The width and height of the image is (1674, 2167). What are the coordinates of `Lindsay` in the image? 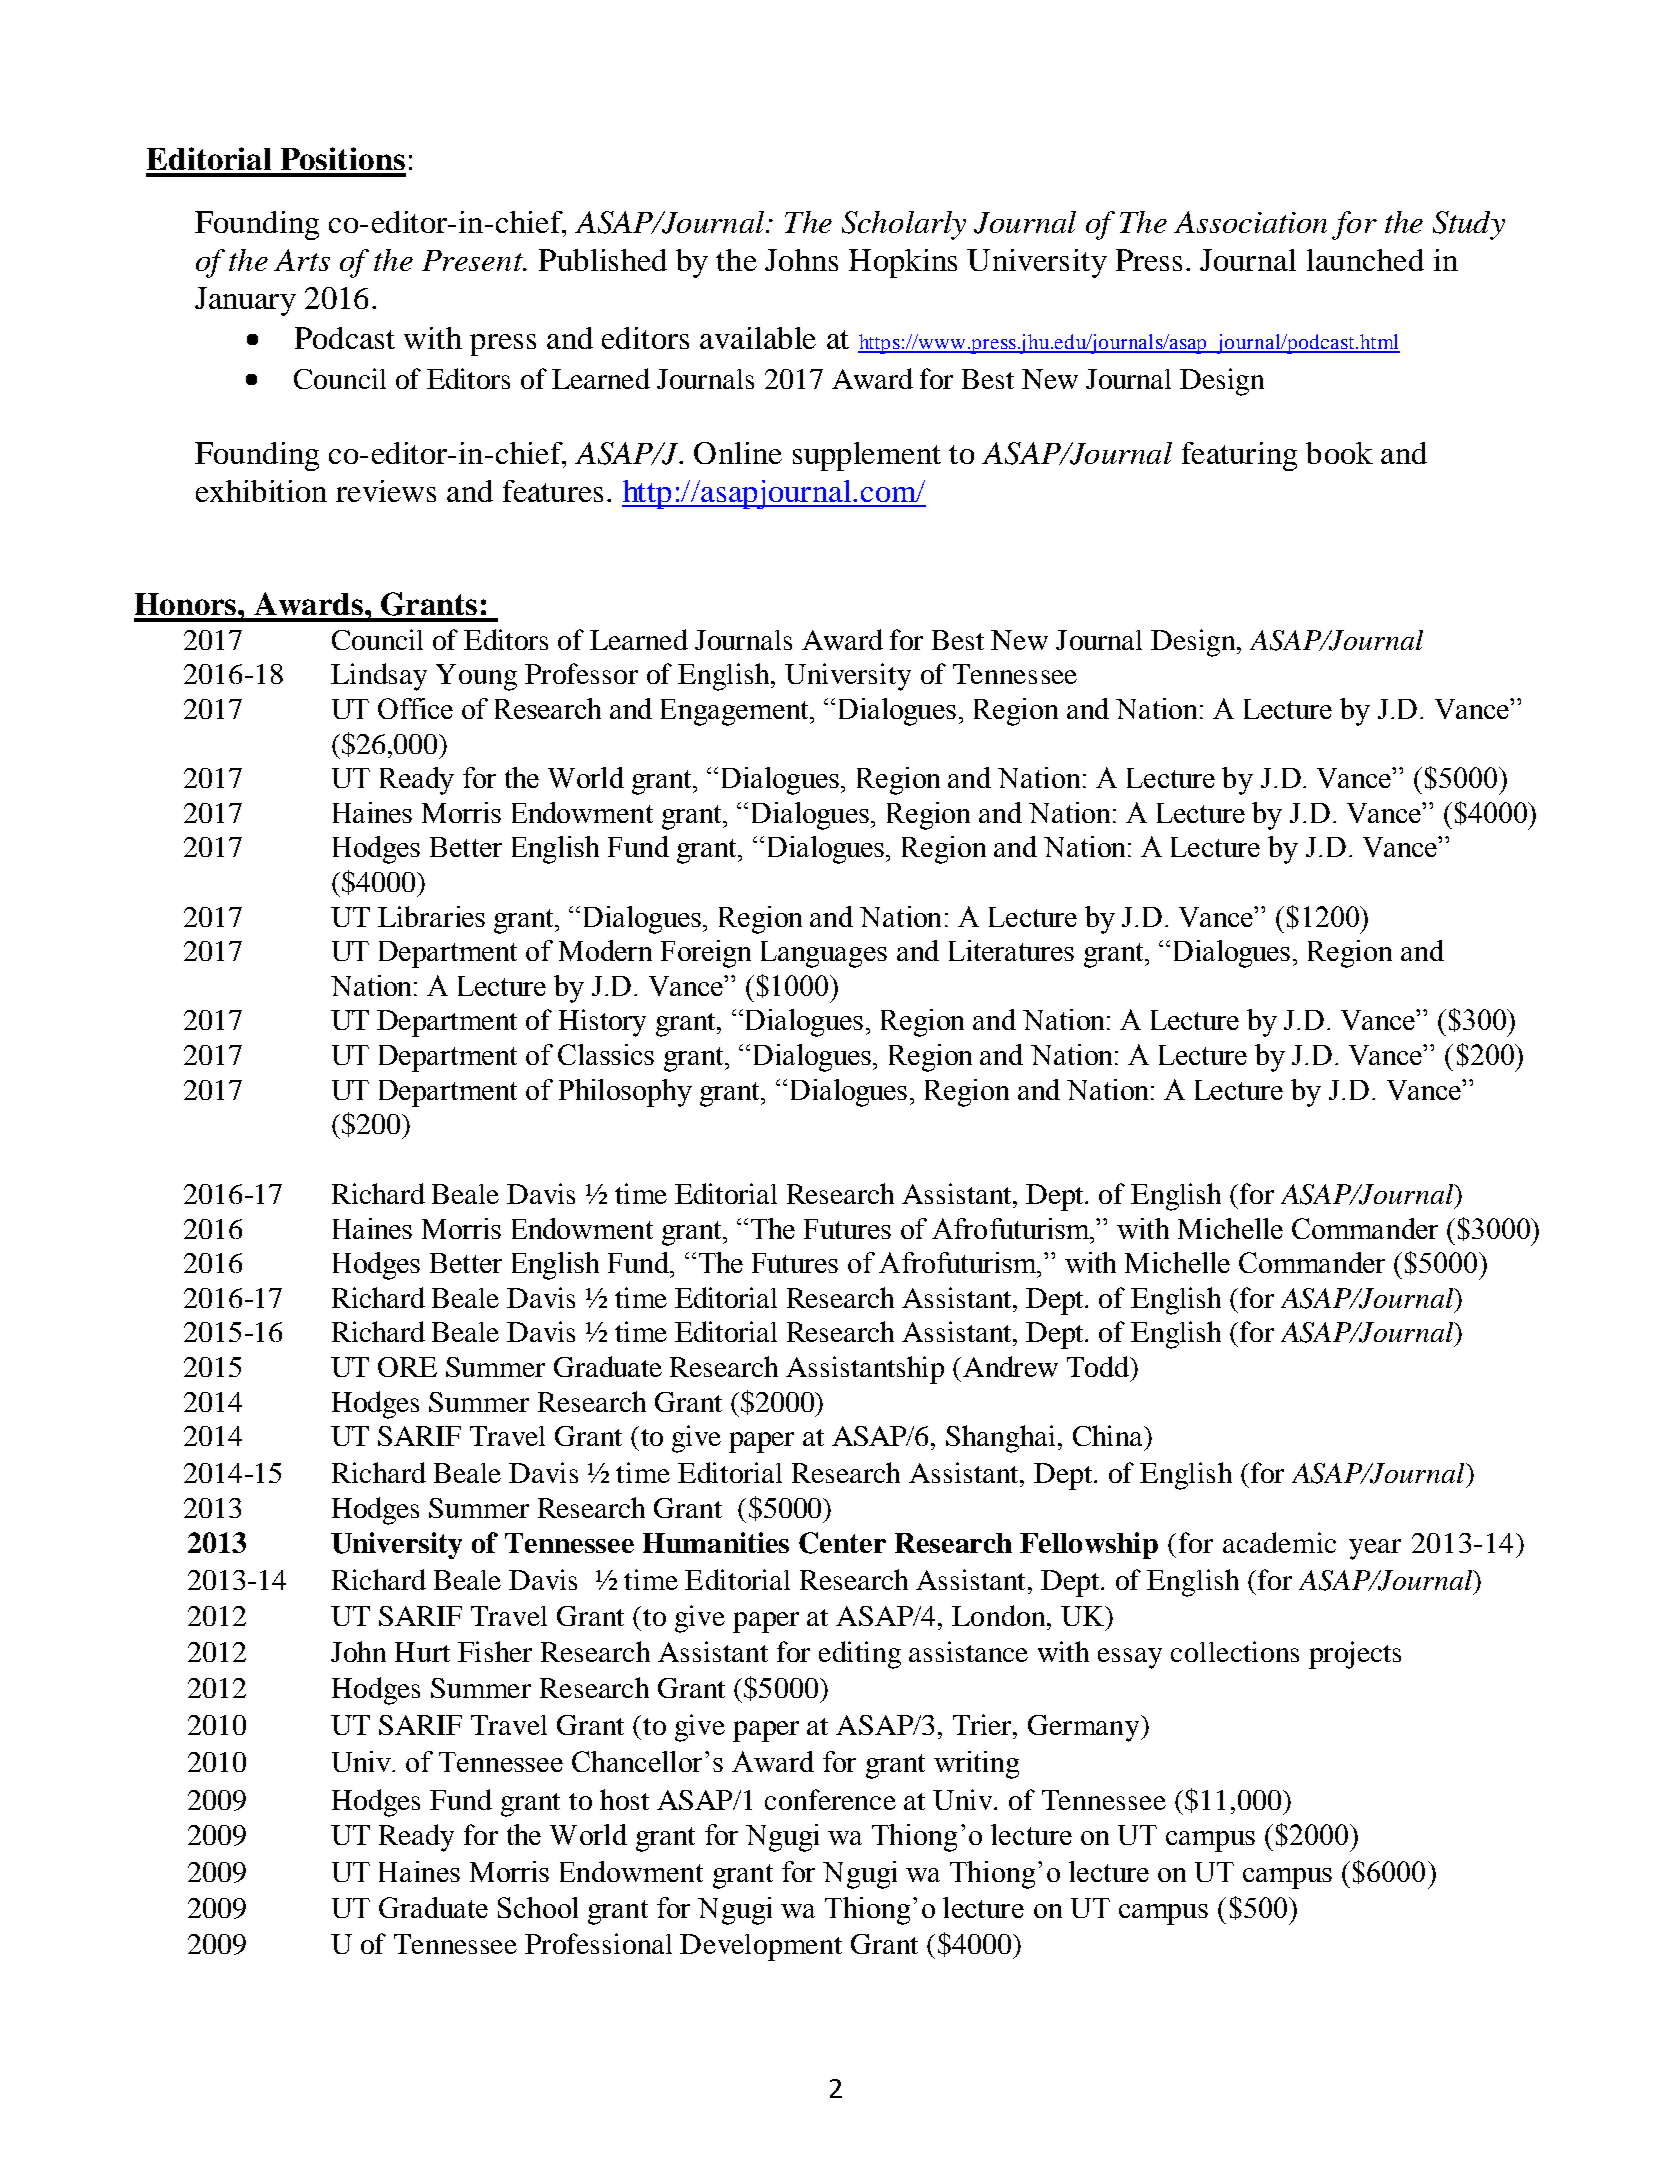 It's located at (379, 677).
